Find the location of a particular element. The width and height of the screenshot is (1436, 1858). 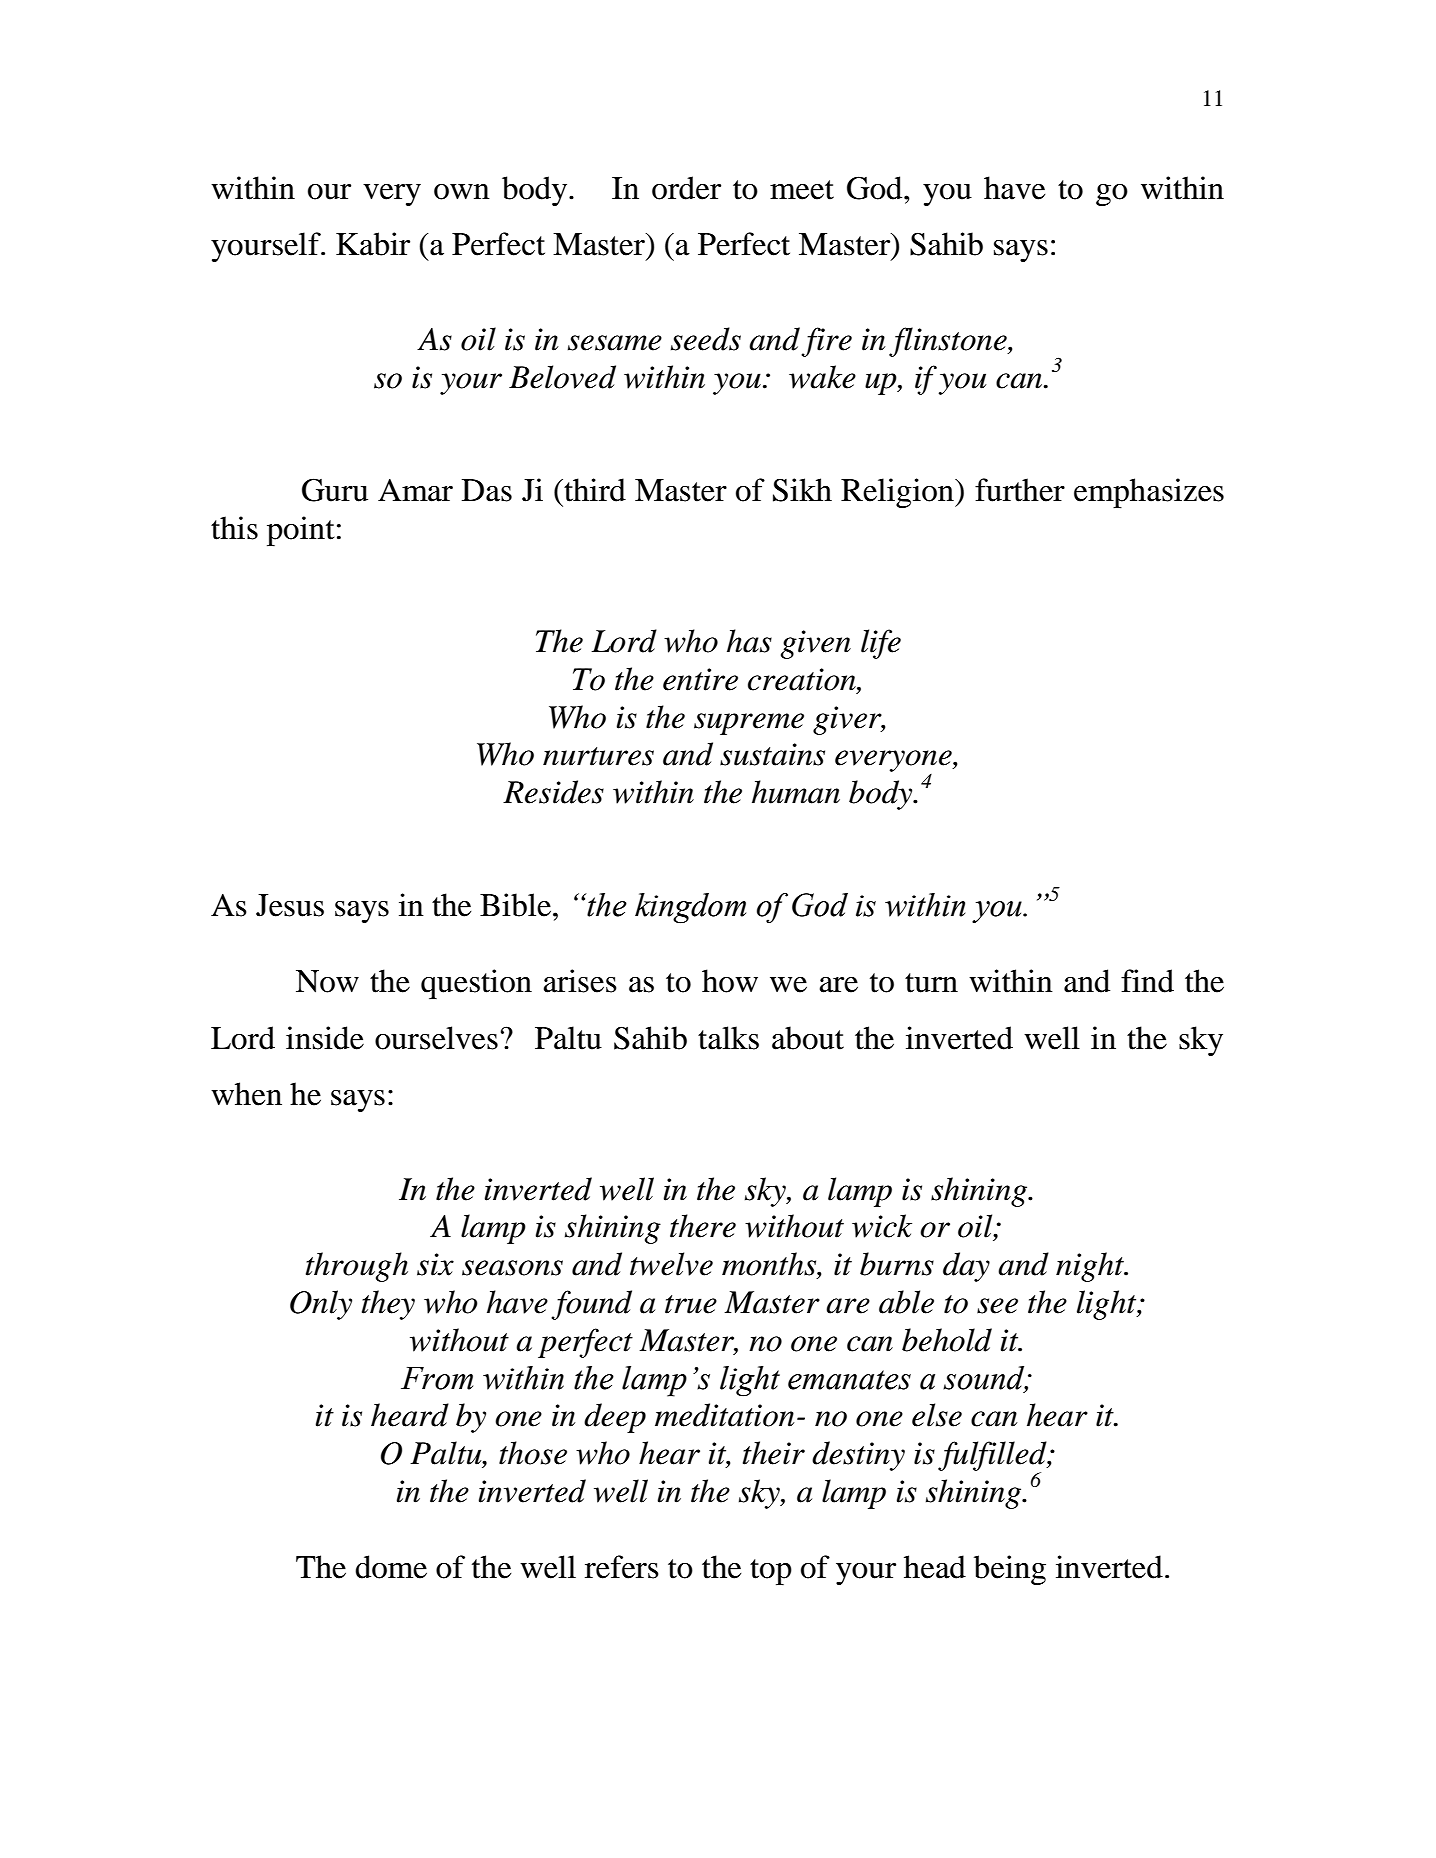

how is located at coordinates (730, 981).
